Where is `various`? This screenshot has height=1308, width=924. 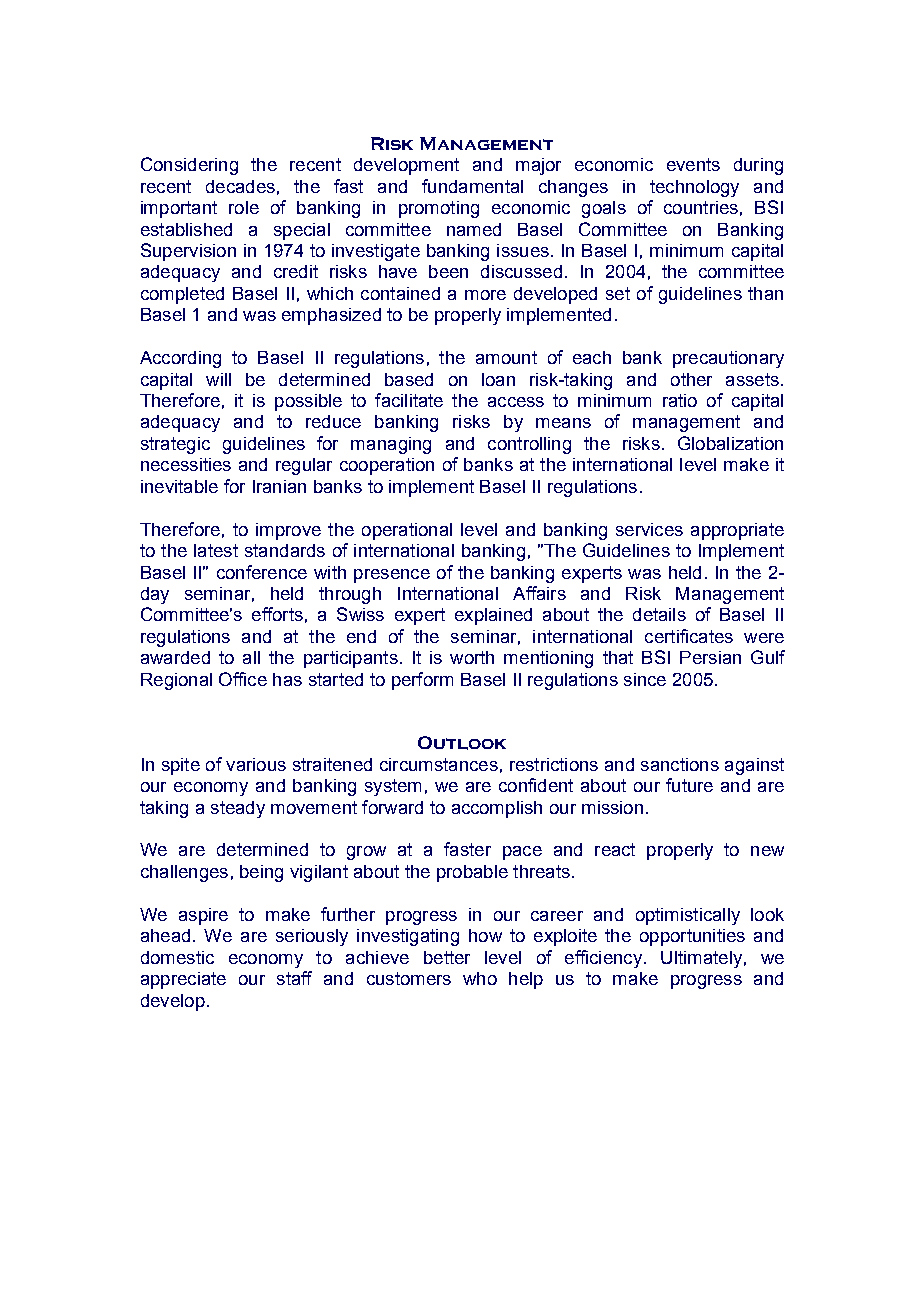
various is located at coordinates (256, 764).
